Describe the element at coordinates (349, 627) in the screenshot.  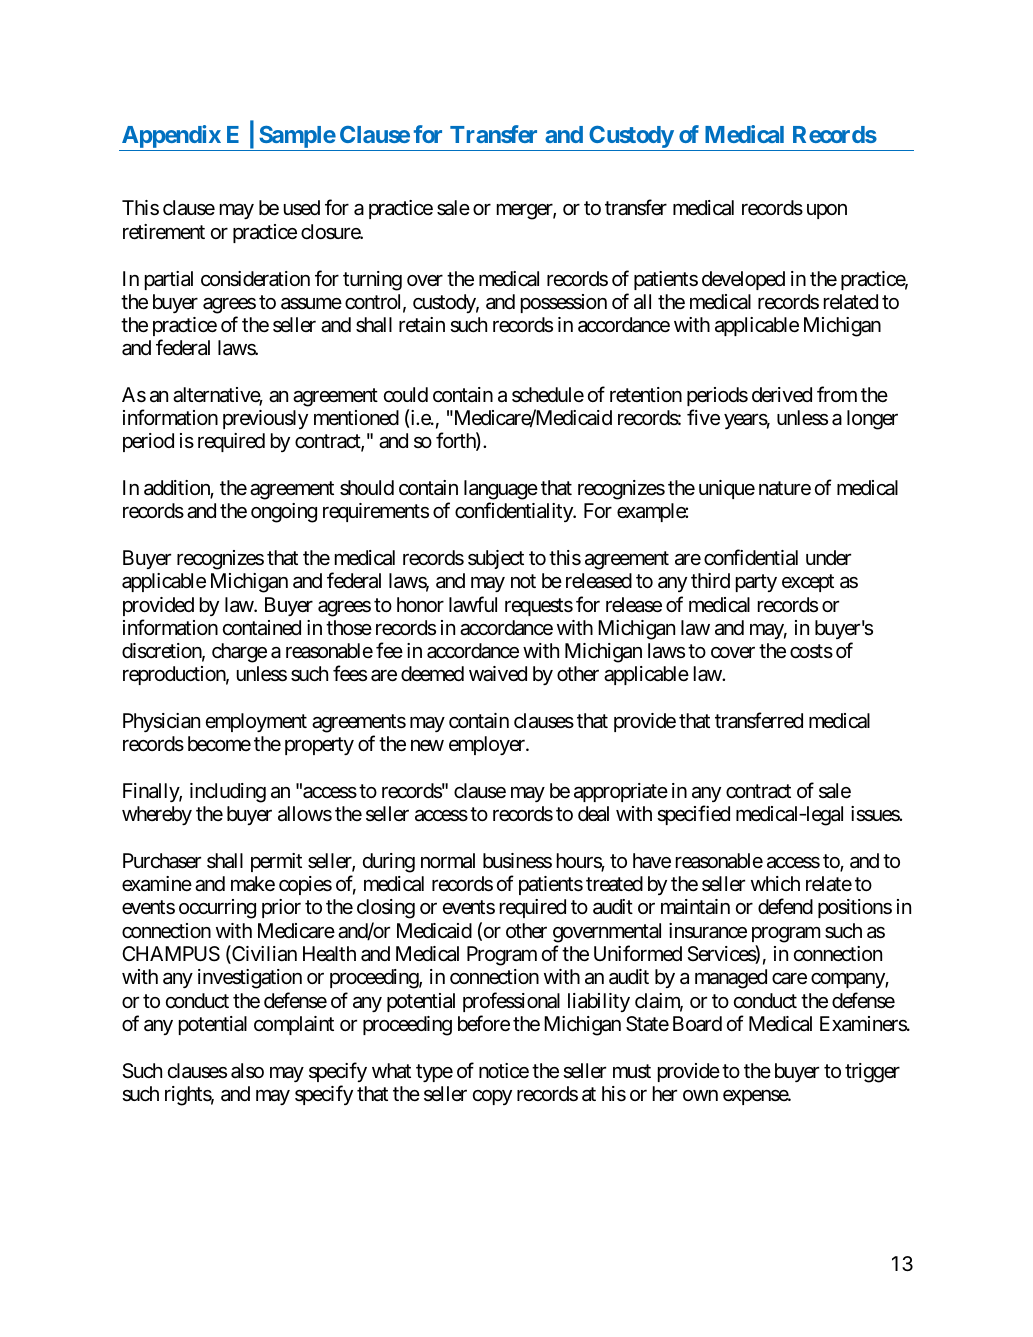
I see `those` at that location.
